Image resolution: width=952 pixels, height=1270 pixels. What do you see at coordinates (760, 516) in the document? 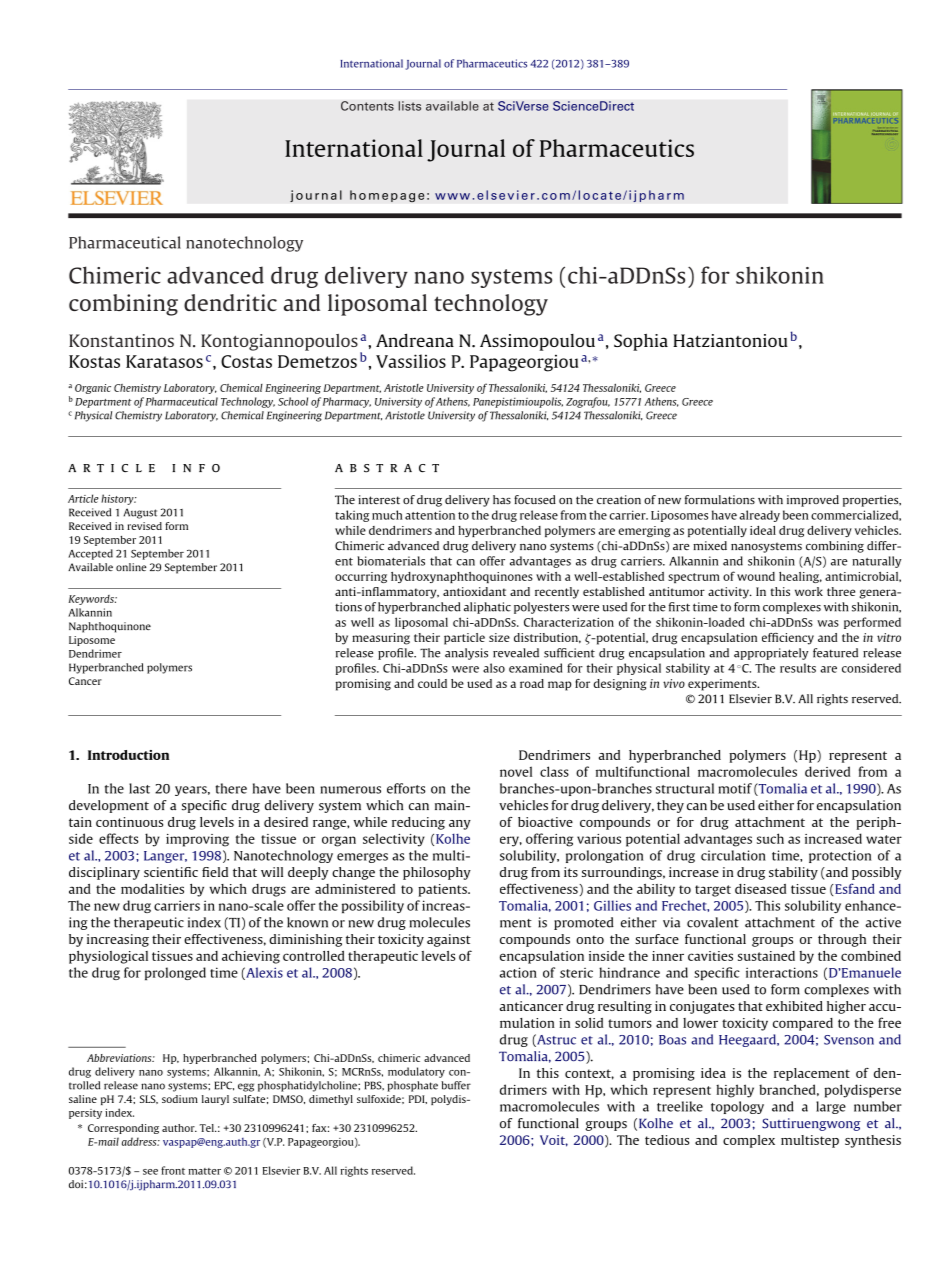
I see `already` at bounding box center [760, 516].
